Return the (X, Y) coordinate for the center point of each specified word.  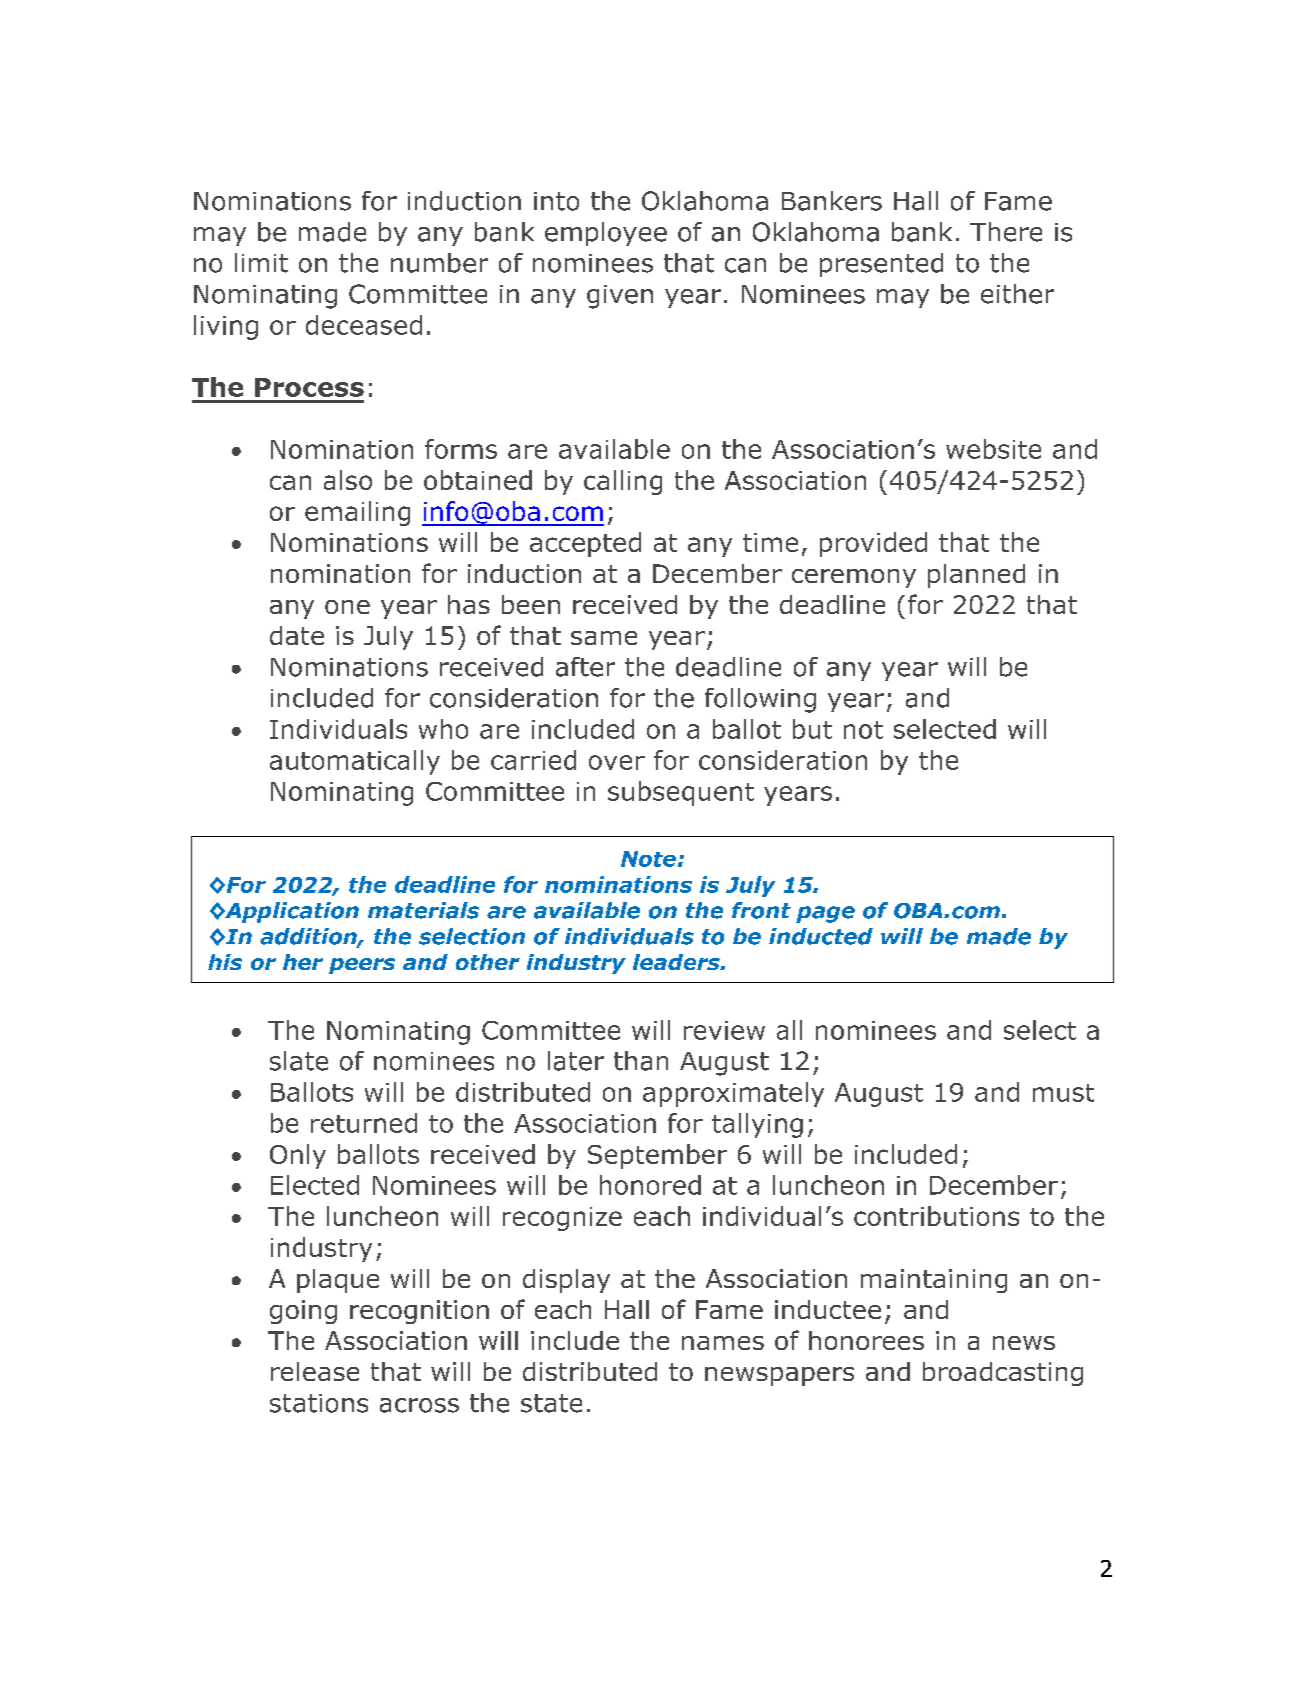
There (1006, 232)
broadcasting (1003, 1374)
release (315, 1371)
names (723, 1343)
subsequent (681, 793)
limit (261, 263)
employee (606, 234)
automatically (355, 762)
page (825, 914)
